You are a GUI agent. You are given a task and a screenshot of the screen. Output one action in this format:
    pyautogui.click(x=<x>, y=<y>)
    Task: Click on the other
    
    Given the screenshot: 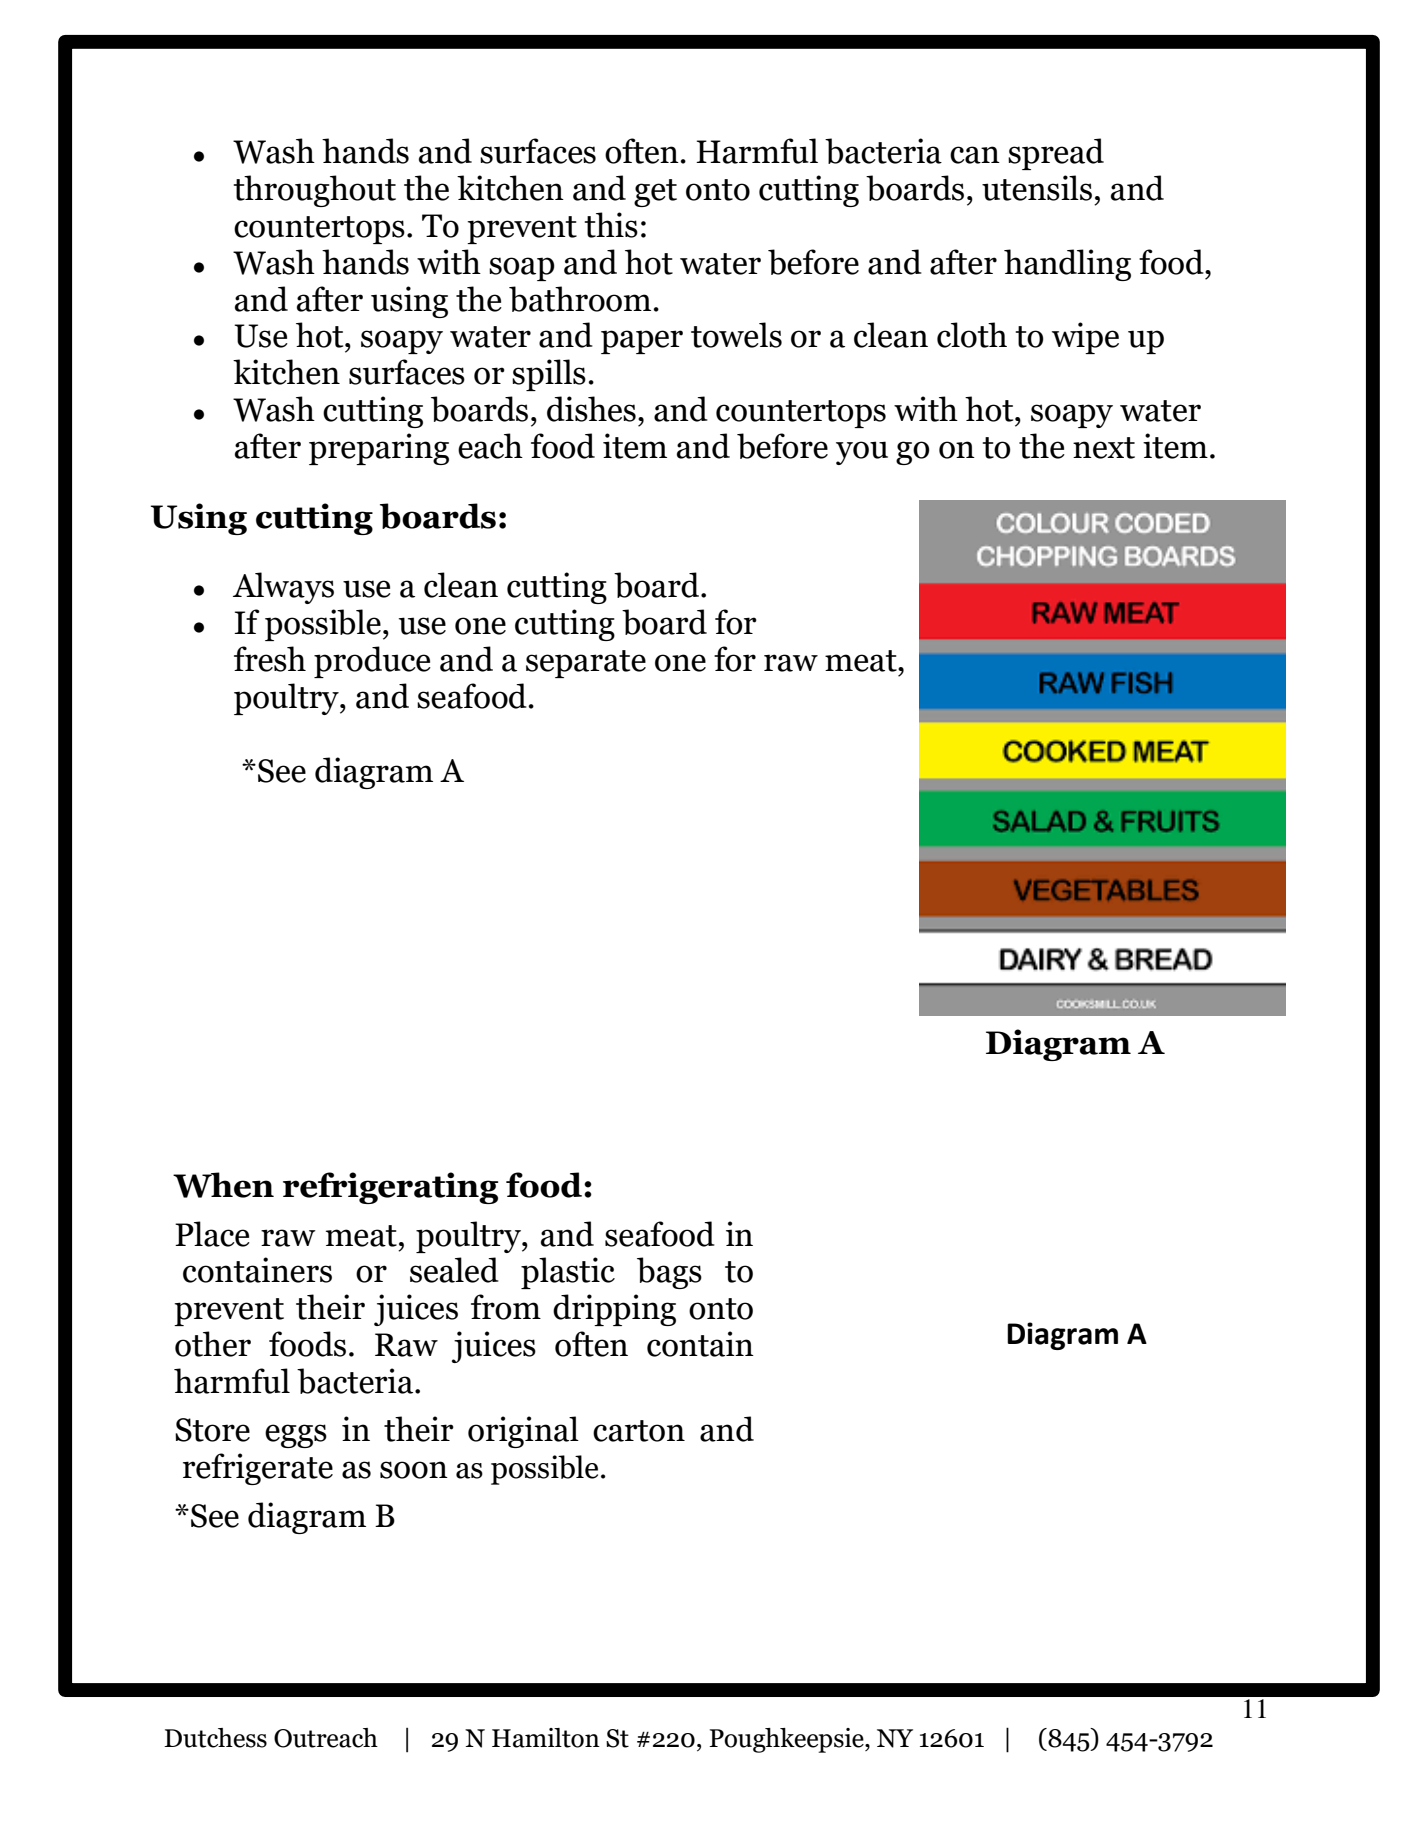 What is the action you would take?
    pyautogui.click(x=213, y=1344)
